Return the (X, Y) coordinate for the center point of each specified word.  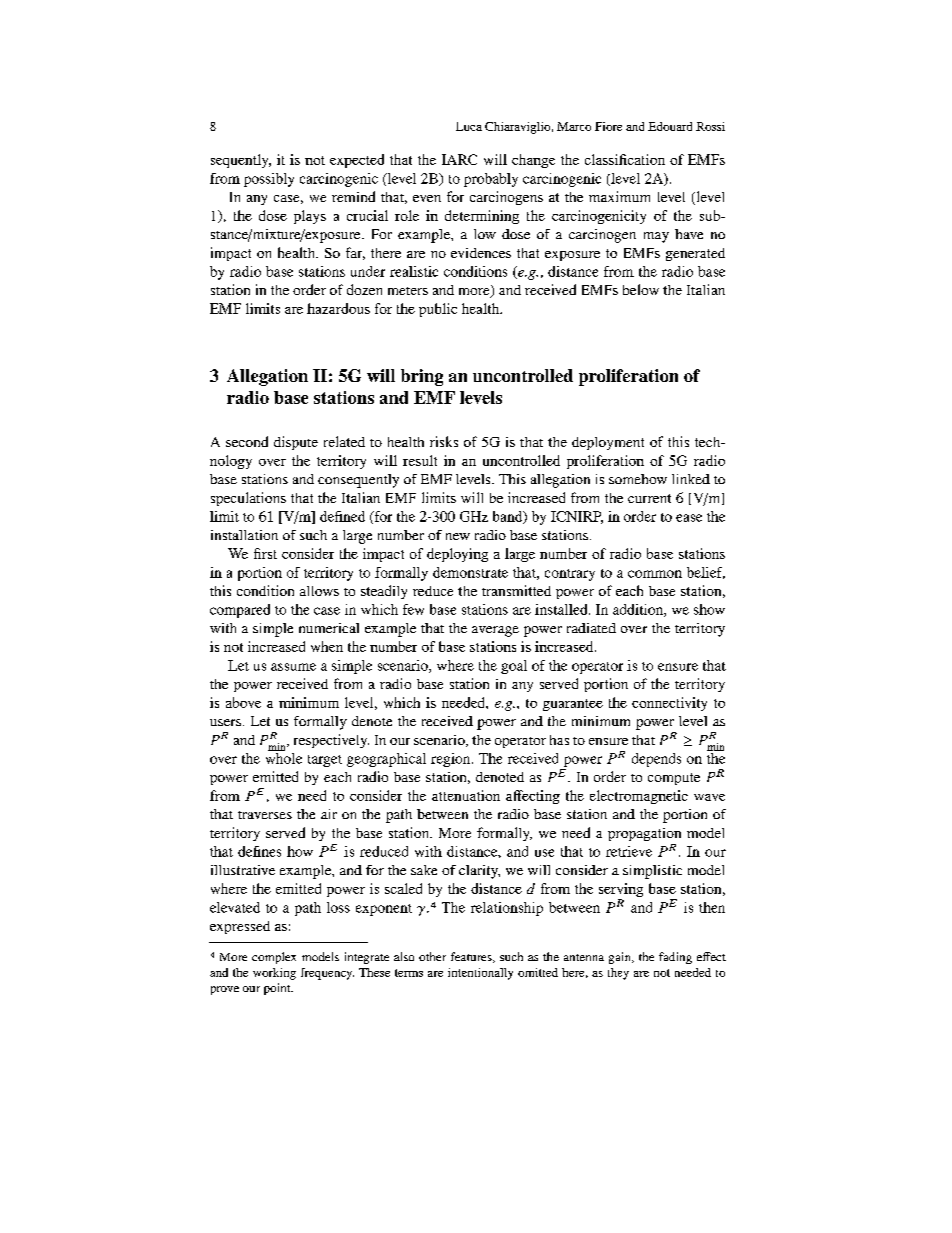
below (641, 289)
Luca (469, 126)
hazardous (338, 308)
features (472, 957)
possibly (269, 180)
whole (284, 757)
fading (675, 958)
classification (625, 159)
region (452, 760)
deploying (457, 555)
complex (274, 958)
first (265, 553)
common (655, 574)
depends (656, 760)
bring (422, 377)
